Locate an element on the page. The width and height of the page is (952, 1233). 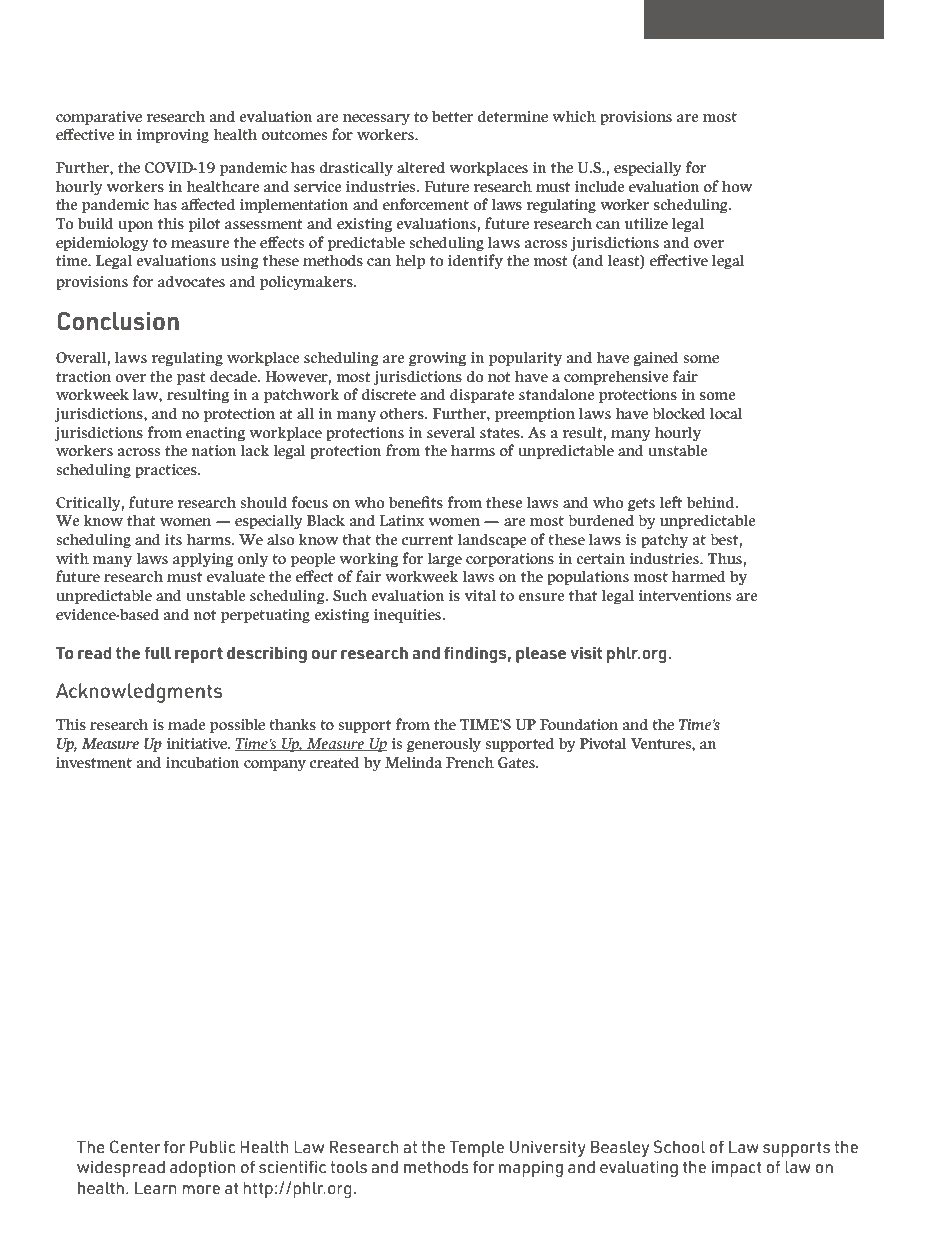
improving is located at coordinates (172, 136).
